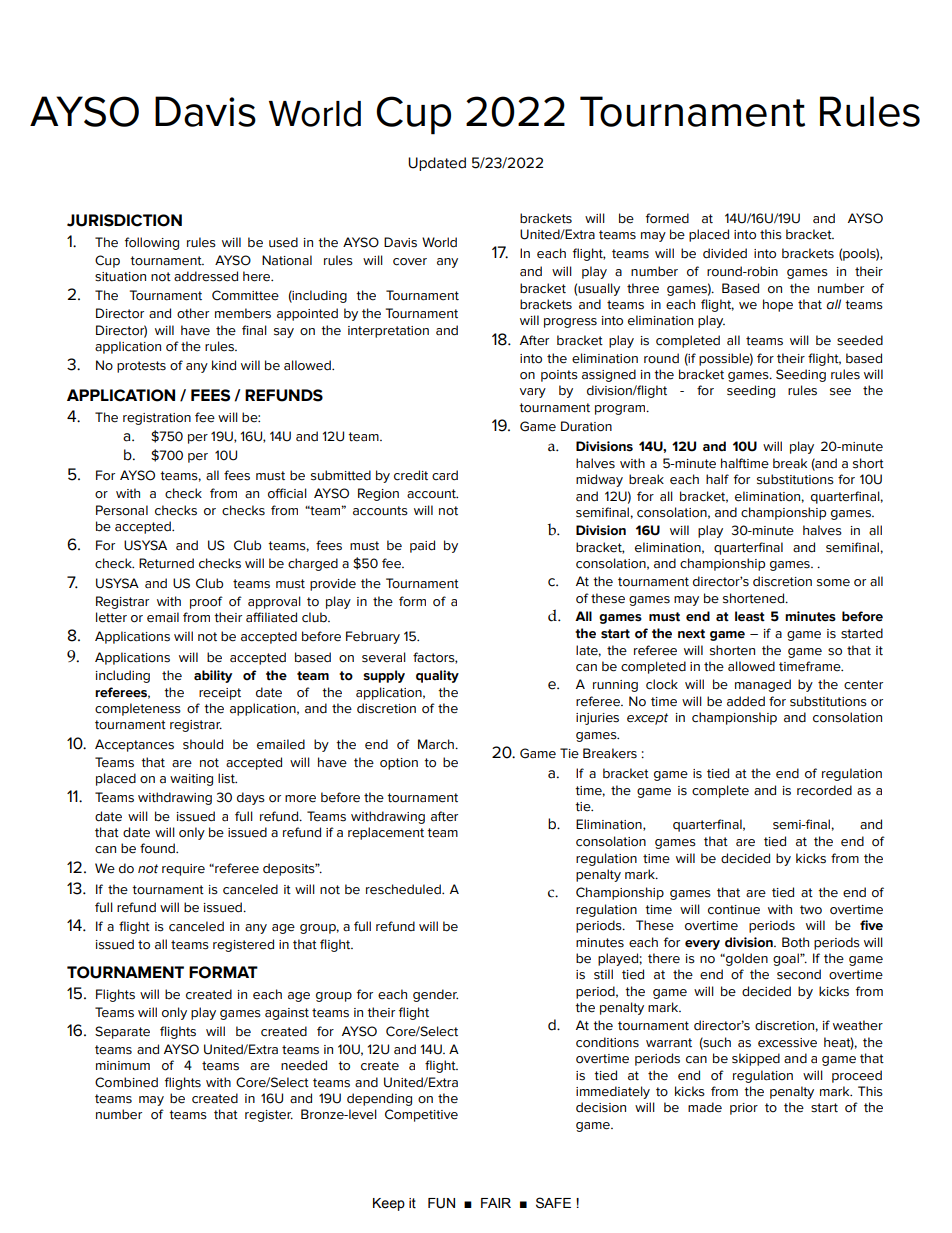 This document has width=952, height=1233. I want to click on prior, so click(744, 1109).
